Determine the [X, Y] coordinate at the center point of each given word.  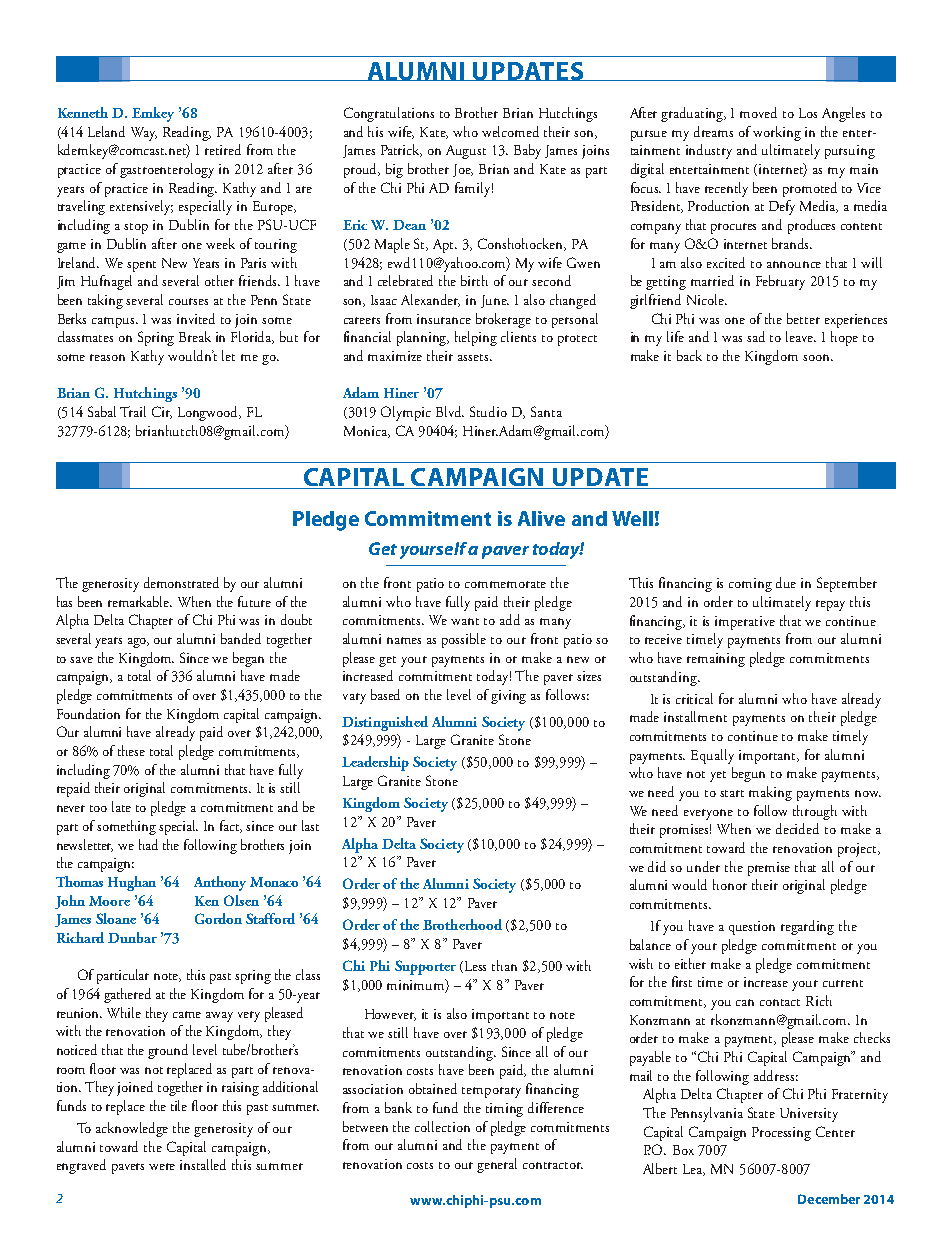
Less [475, 966]
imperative [745, 623]
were [162, 1166]
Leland [106, 131]
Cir [162, 412]
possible [464, 640]
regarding [807, 927]
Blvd [450, 411]
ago [138, 643]
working [777, 133]
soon [818, 357]
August [466, 152]
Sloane [116, 918]
